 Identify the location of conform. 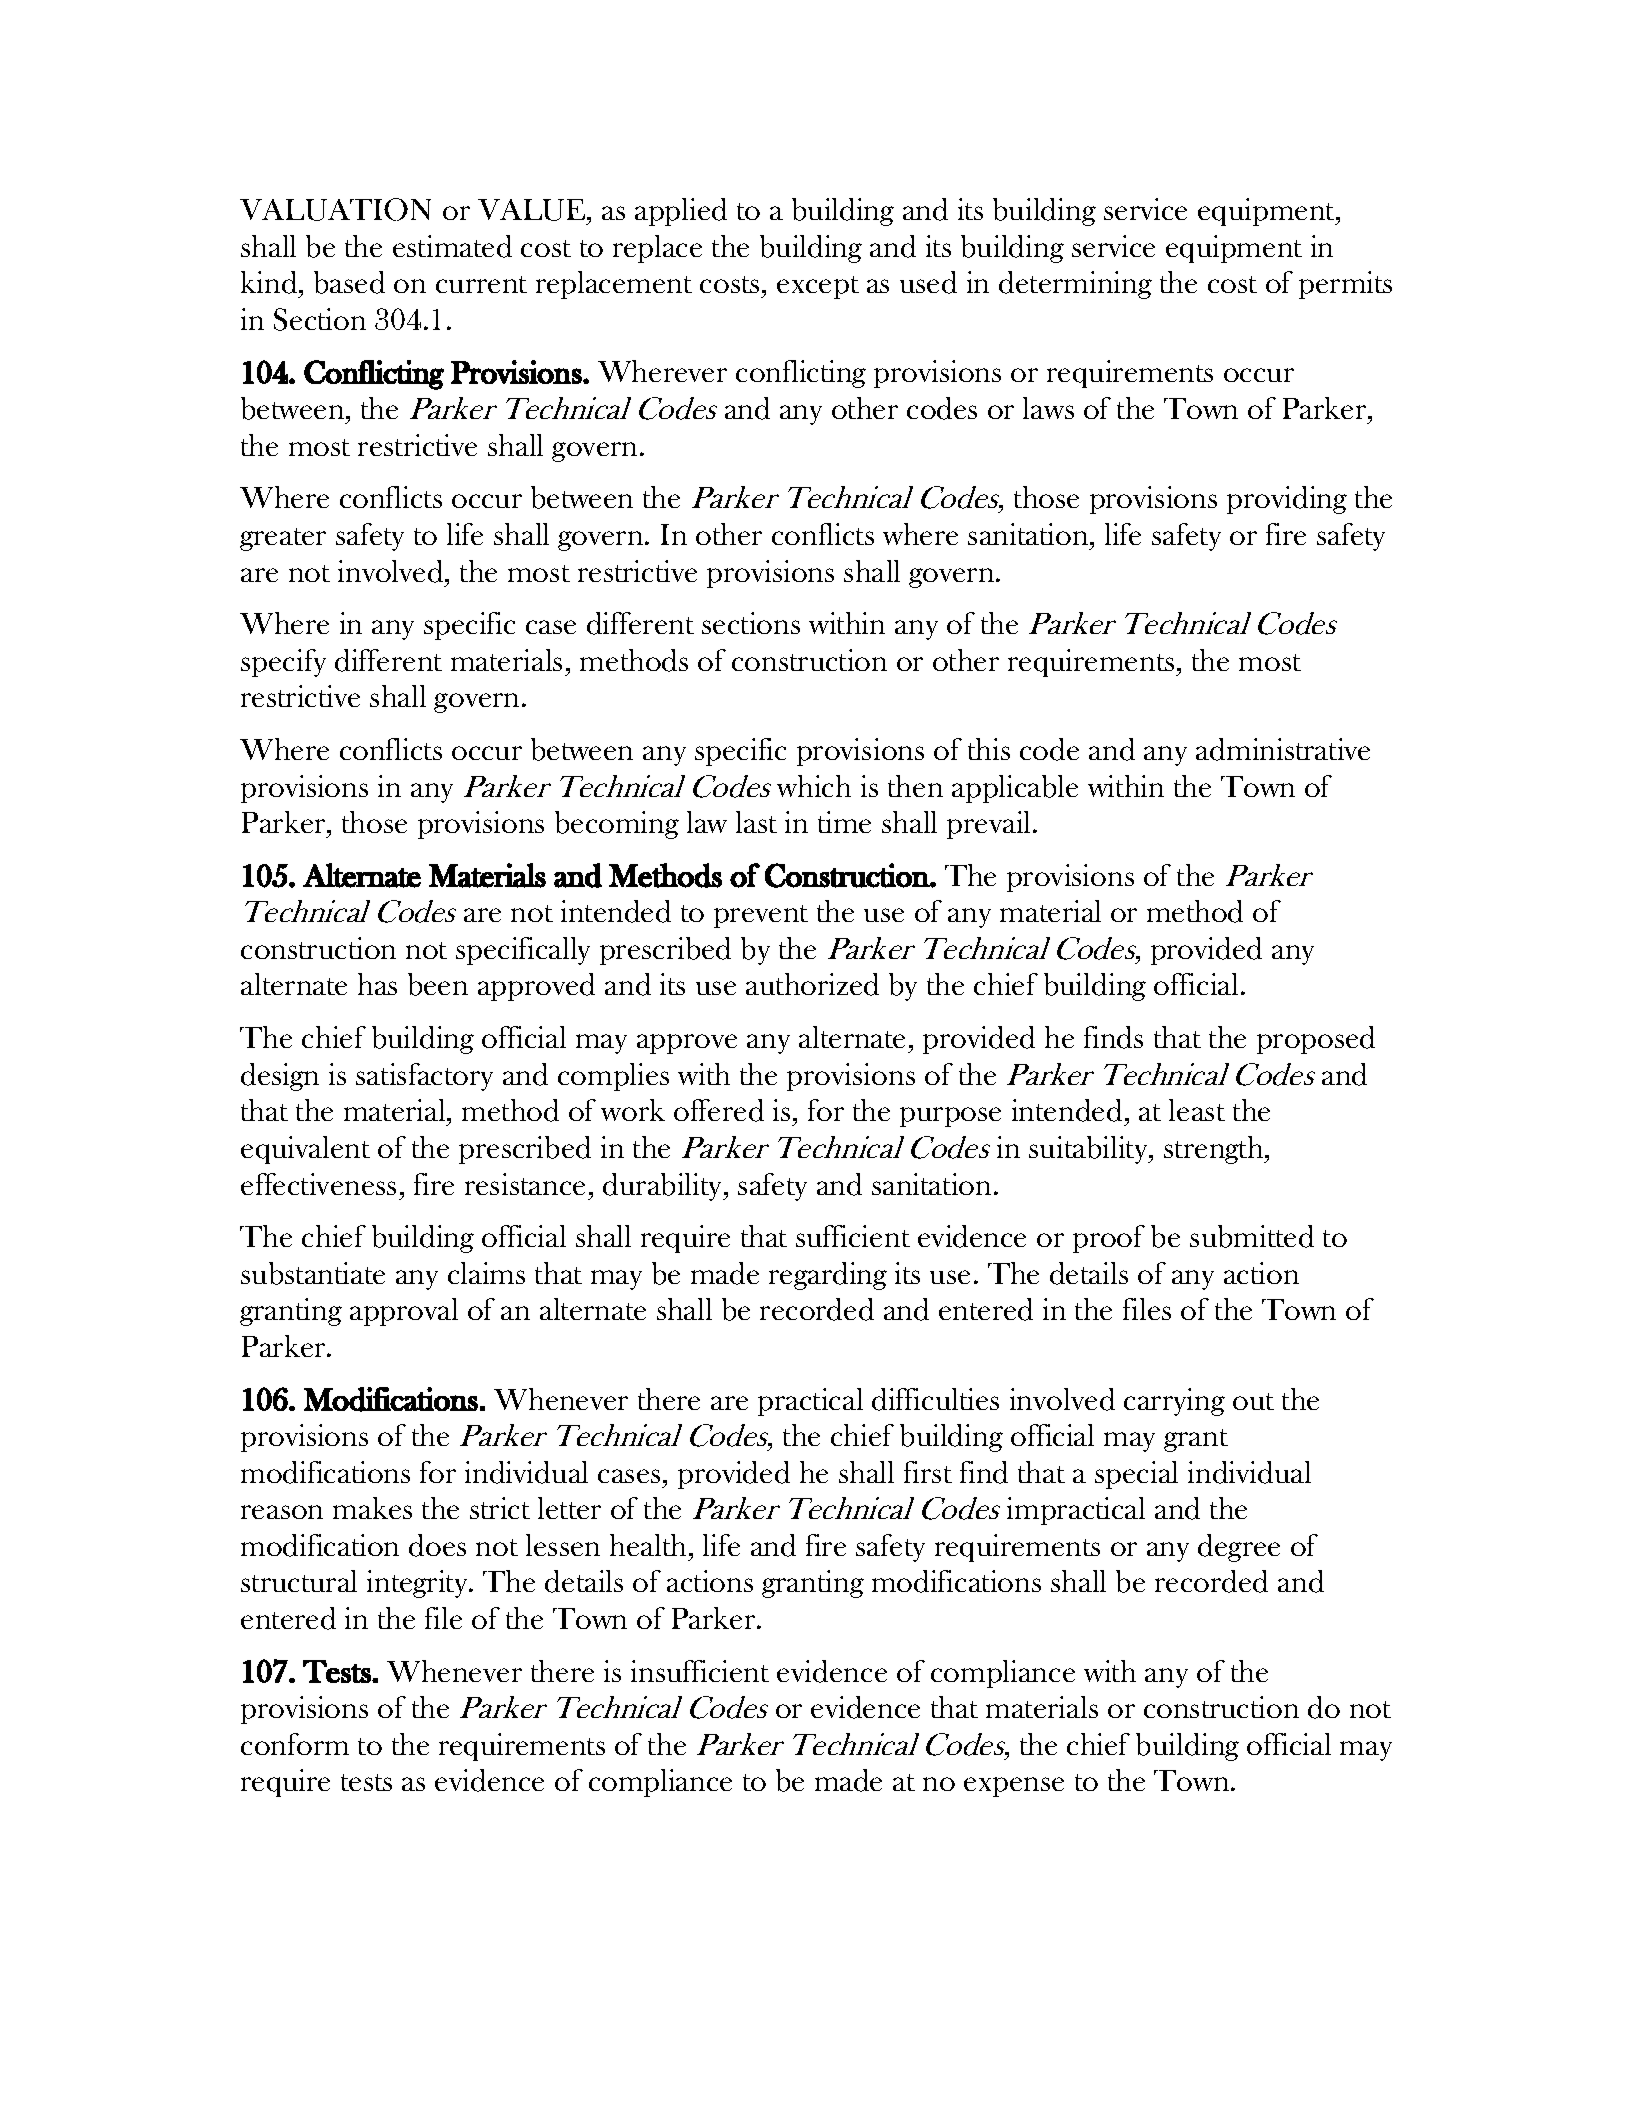
(295, 1744).
